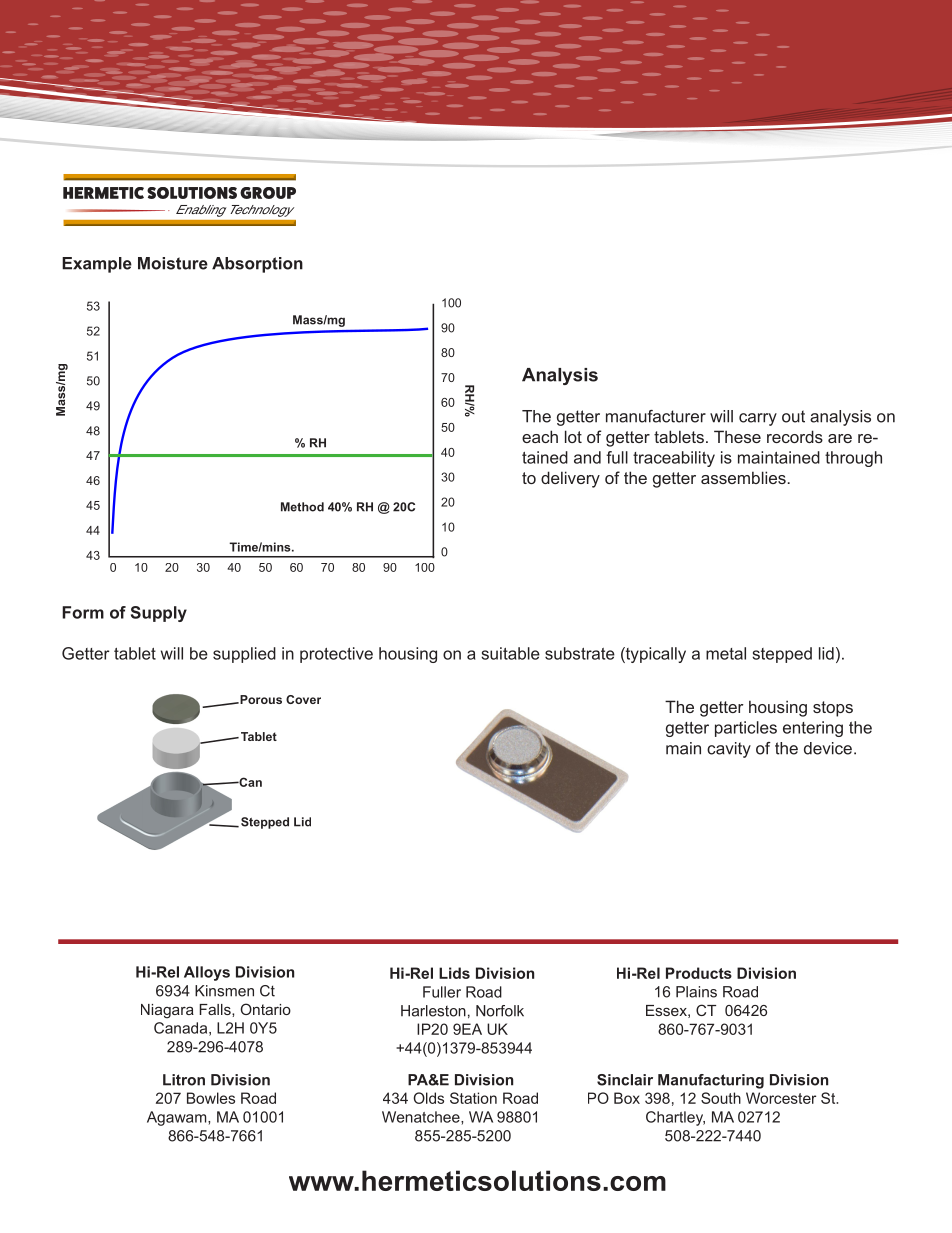 This screenshot has width=952, height=1233. Describe the element at coordinates (268, 193) in the screenshot. I see `GROUP` at that location.
